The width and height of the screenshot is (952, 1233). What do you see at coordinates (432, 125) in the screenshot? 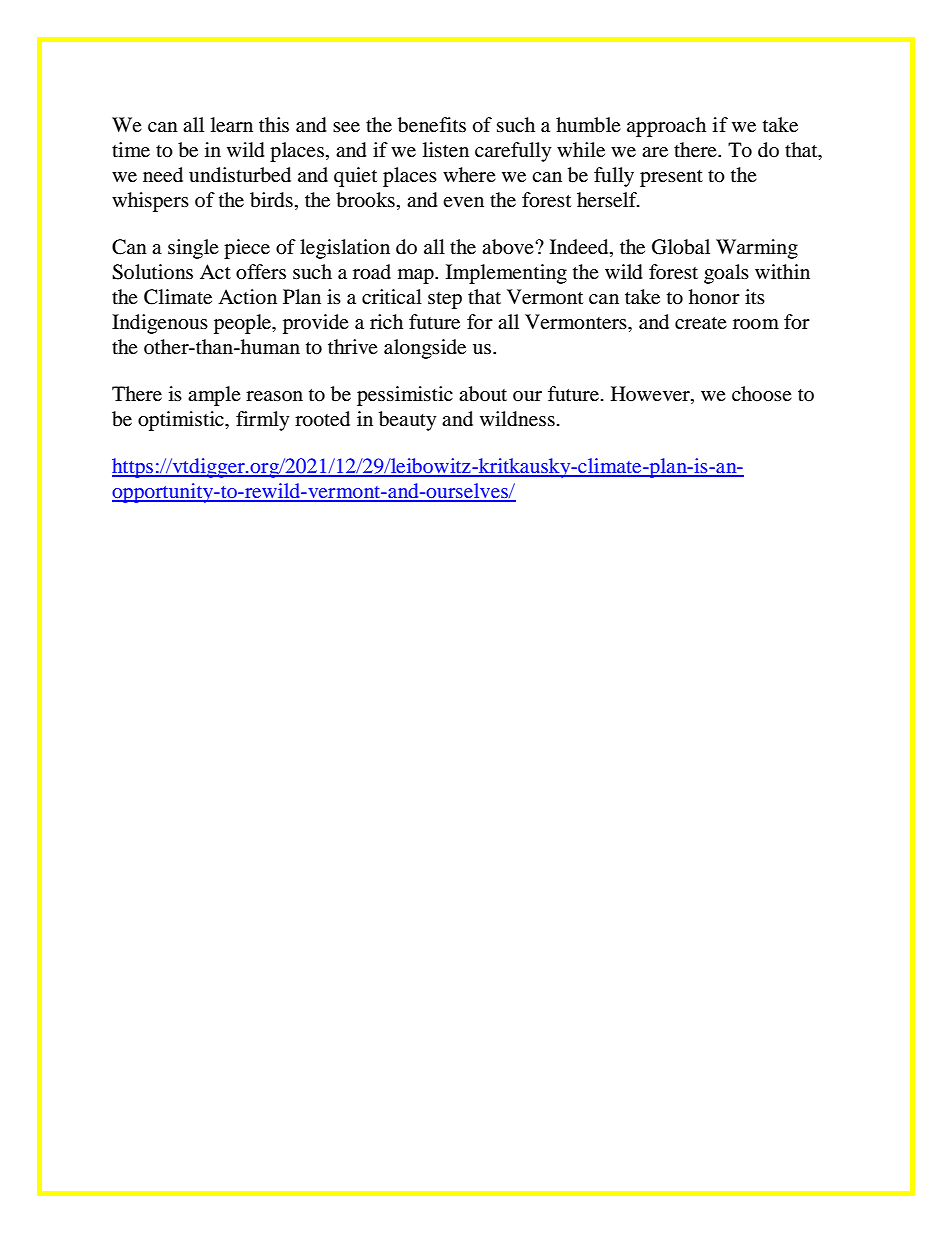
I see `benefits` at bounding box center [432, 125].
